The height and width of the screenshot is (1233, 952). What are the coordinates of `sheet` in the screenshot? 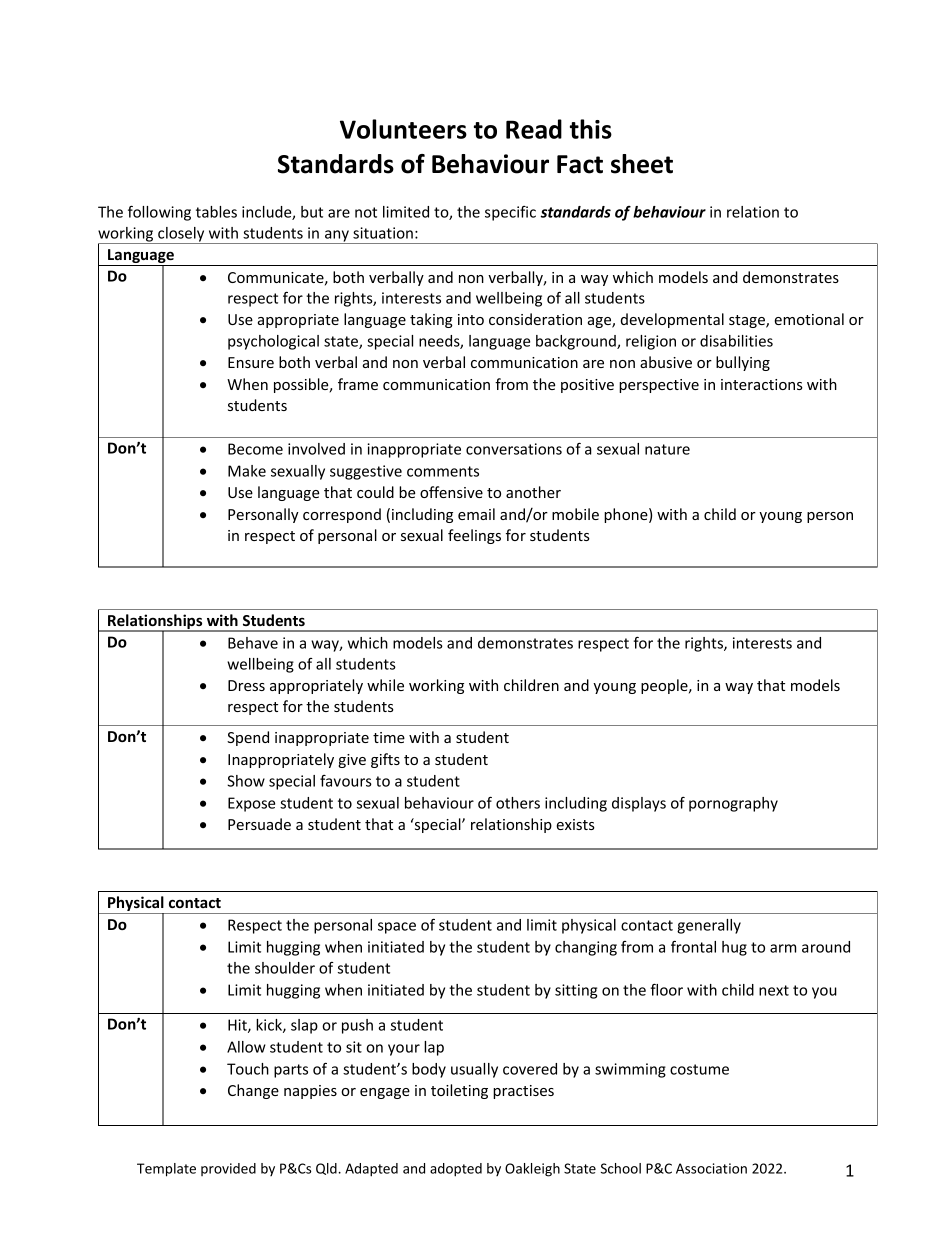 It's located at (642, 164).
